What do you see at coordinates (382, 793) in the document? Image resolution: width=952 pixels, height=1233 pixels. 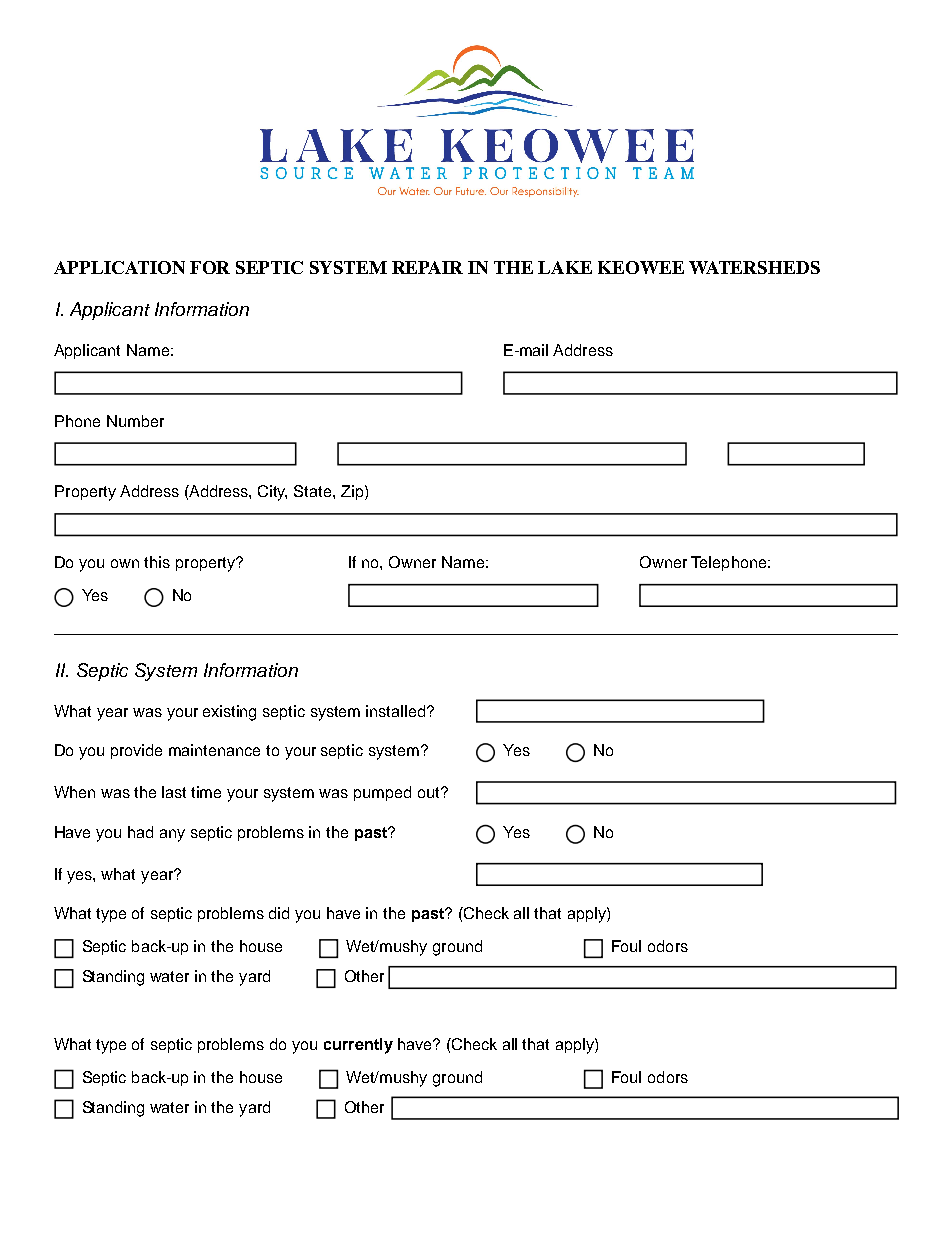 I see `pumped` at bounding box center [382, 793].
